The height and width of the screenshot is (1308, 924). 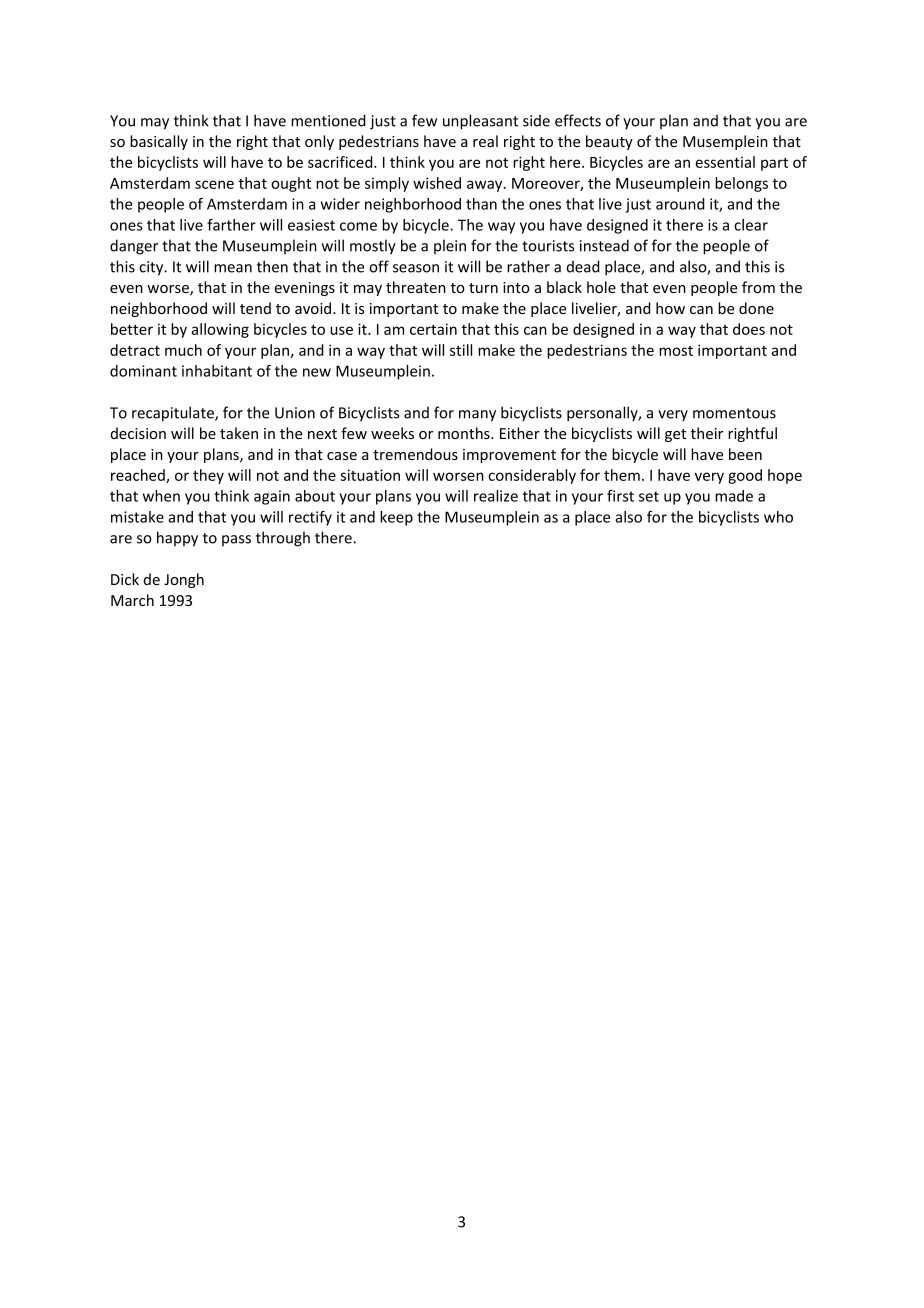 What do you see at coordinates (778, 517) in the screenshot?
I see `who` at bounding box center [778, 517].
